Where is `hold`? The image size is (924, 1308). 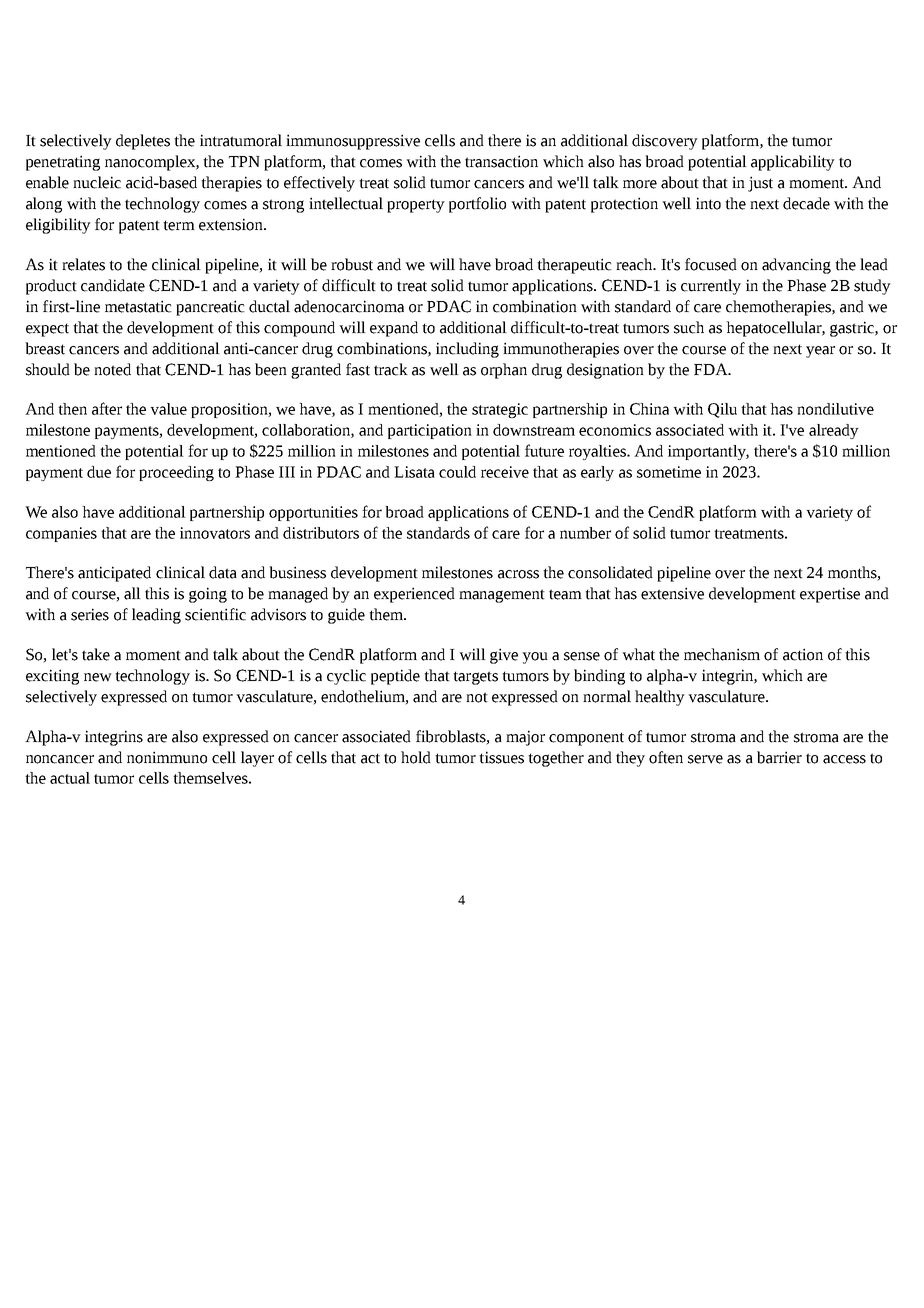
hold is located at coordinates (416, 757).
